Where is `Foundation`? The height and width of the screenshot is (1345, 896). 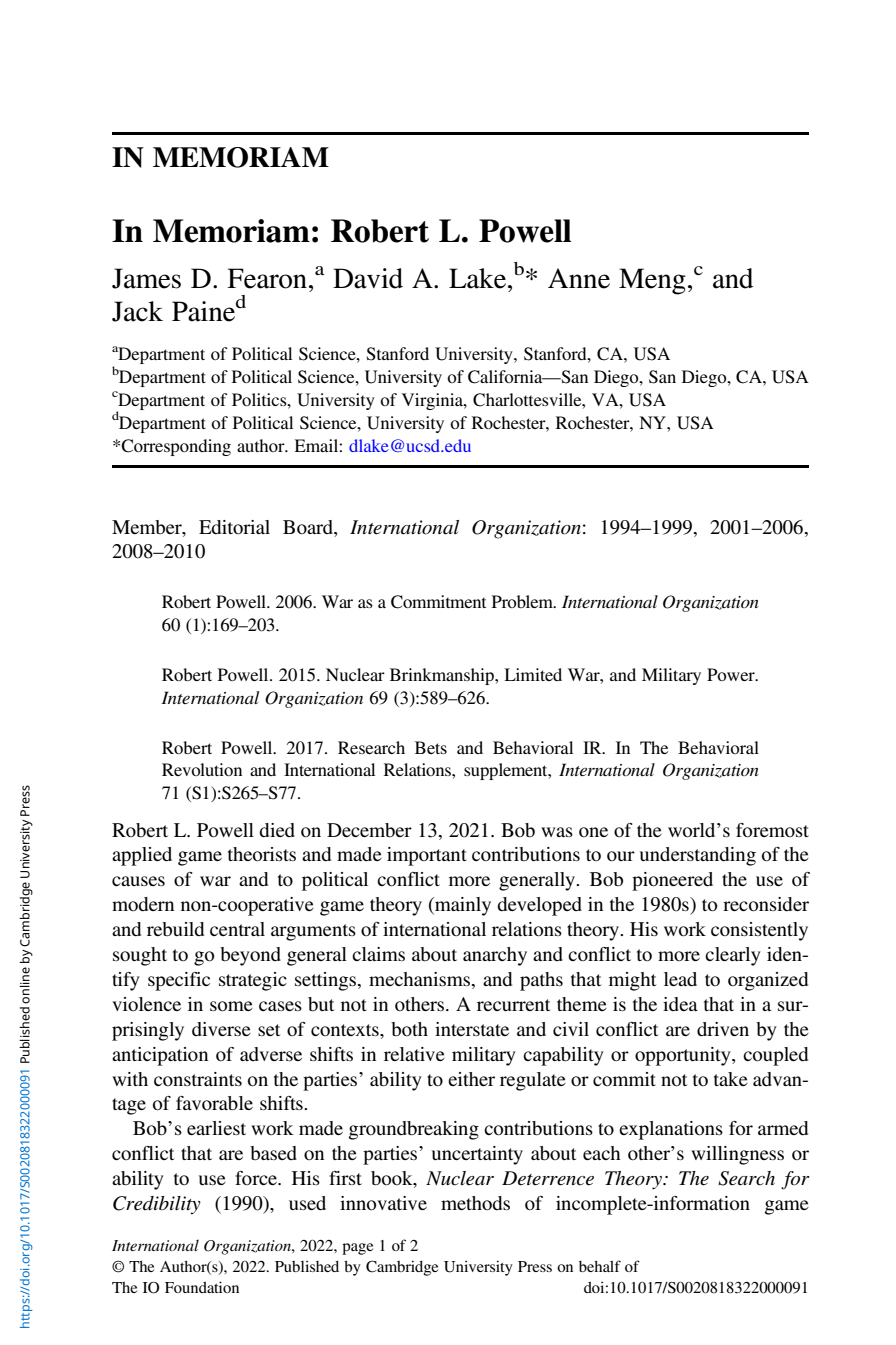 Foundation is located at coordinates (202, 1287).
